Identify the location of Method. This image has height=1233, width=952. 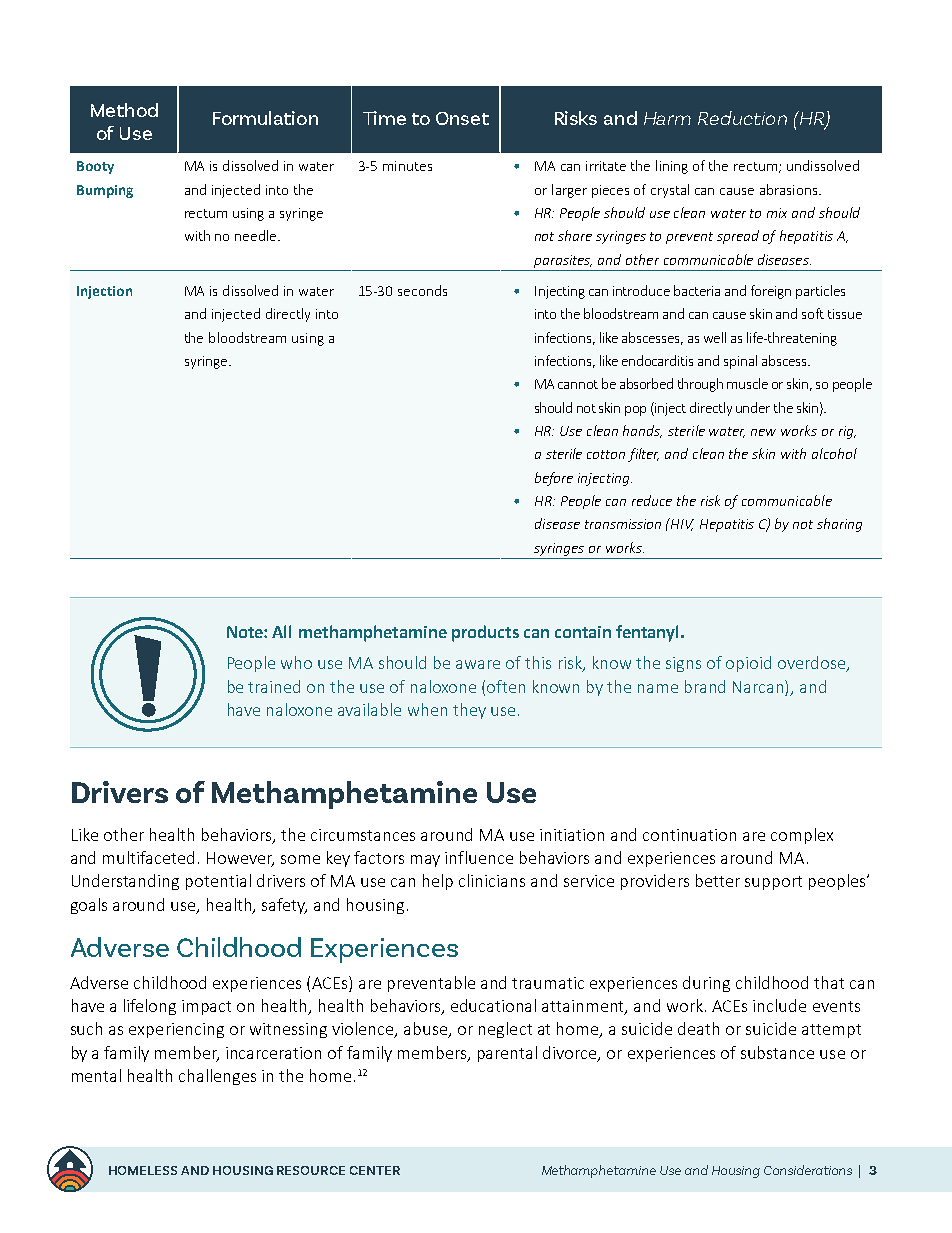
(124, 110).
